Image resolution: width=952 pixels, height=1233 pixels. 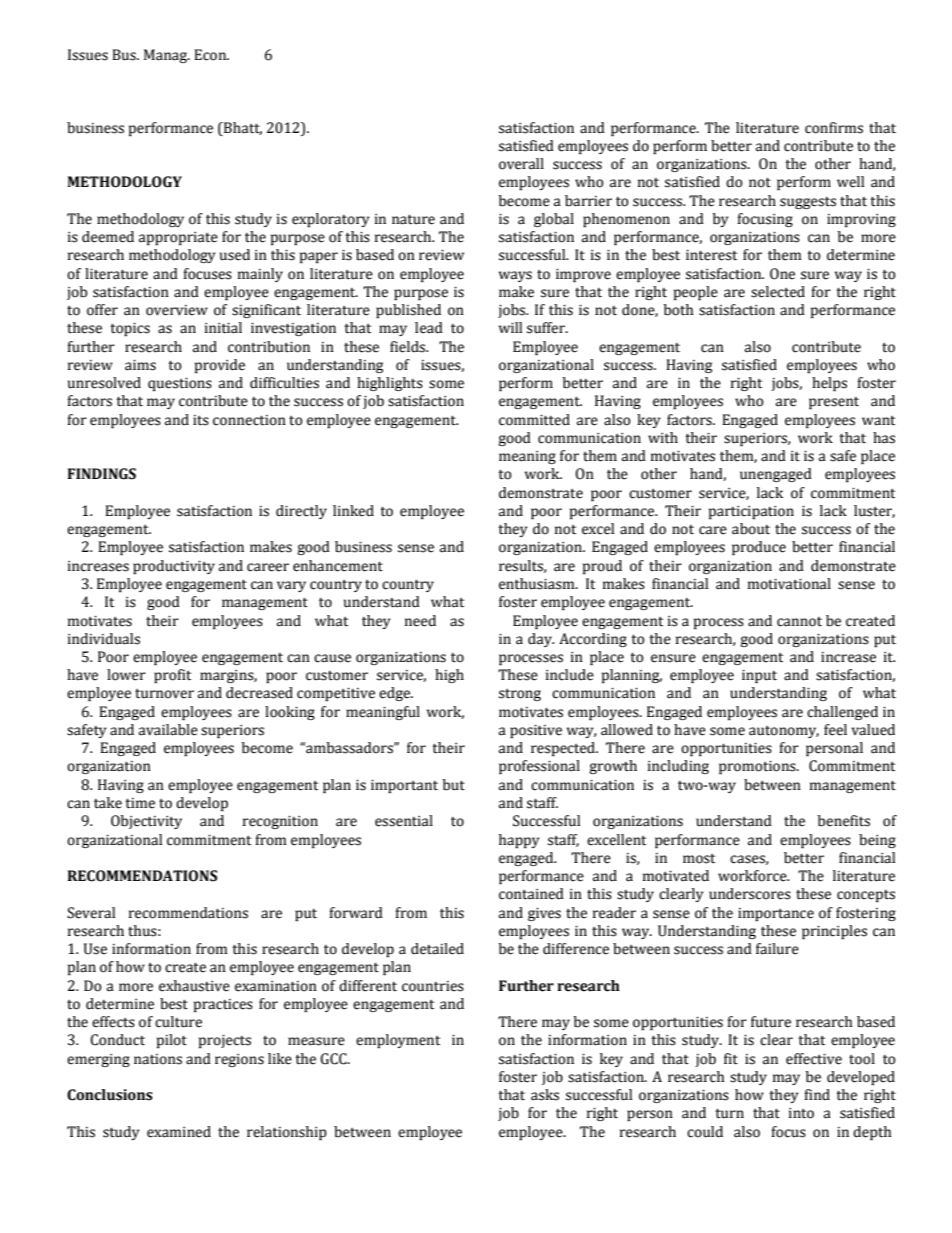 I want to click on will, so click(x=510, y=327).
